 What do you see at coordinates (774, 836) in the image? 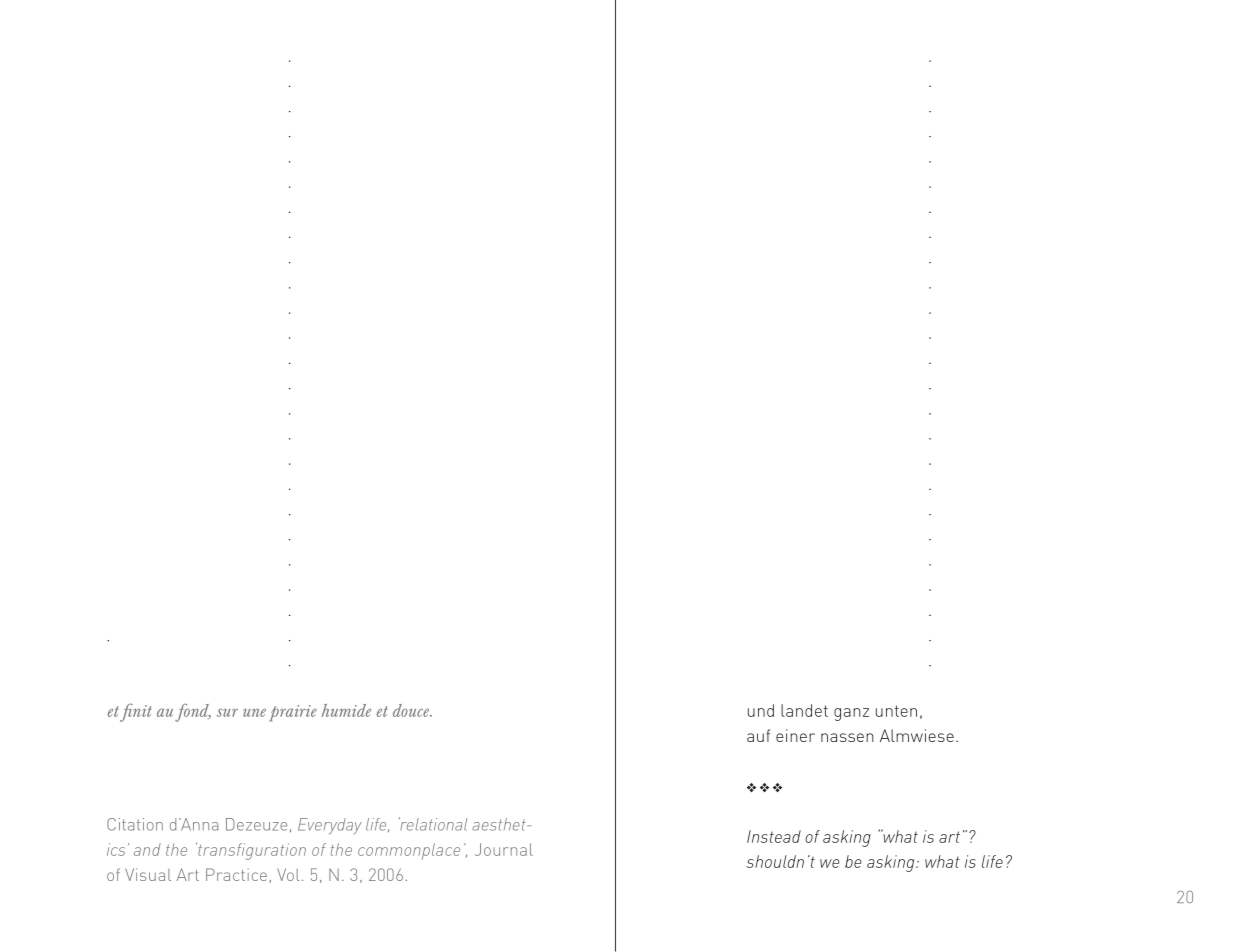
I see `Instead` at bounding box center [774, 836].
